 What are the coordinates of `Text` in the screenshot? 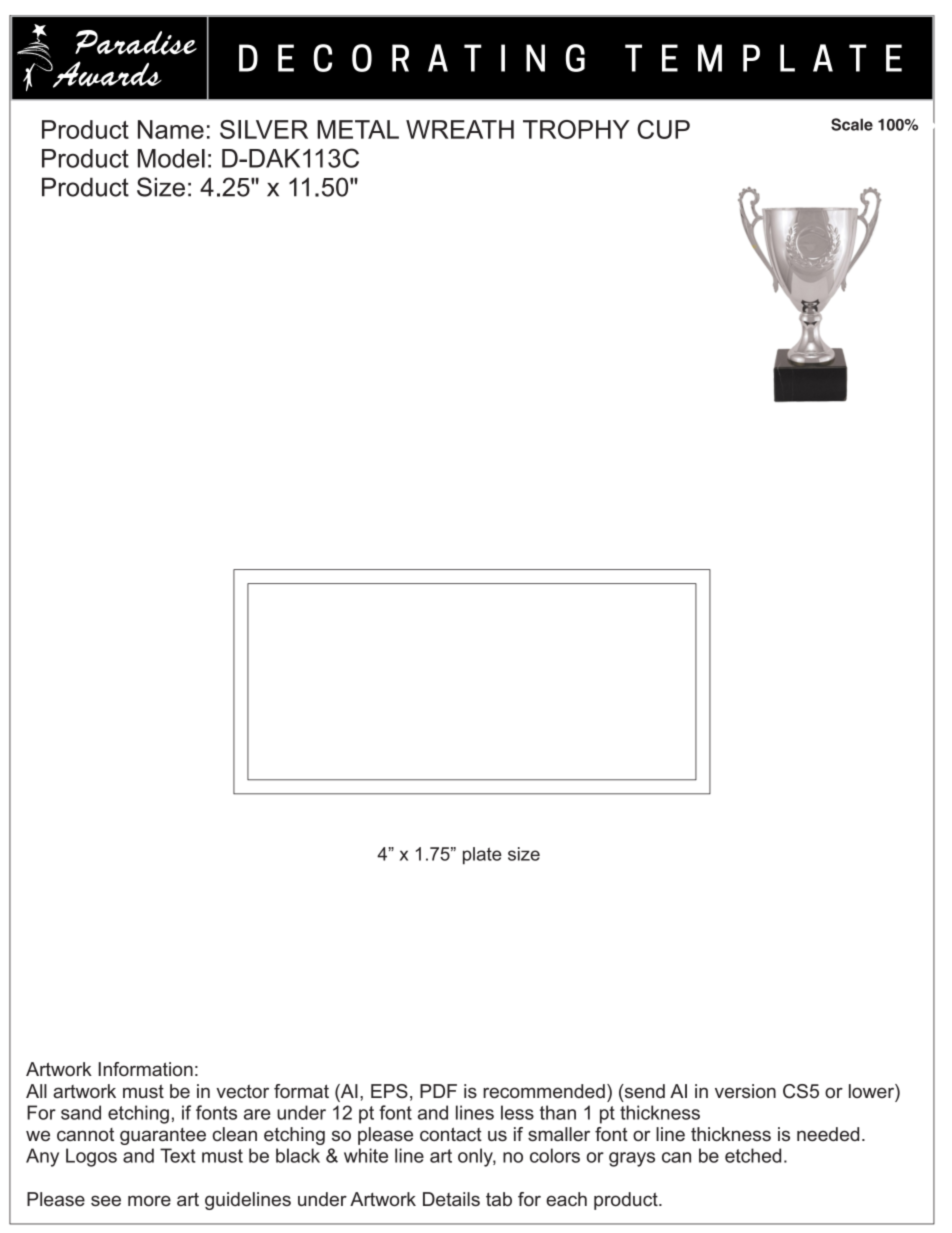 It's located at (178, 1155).
